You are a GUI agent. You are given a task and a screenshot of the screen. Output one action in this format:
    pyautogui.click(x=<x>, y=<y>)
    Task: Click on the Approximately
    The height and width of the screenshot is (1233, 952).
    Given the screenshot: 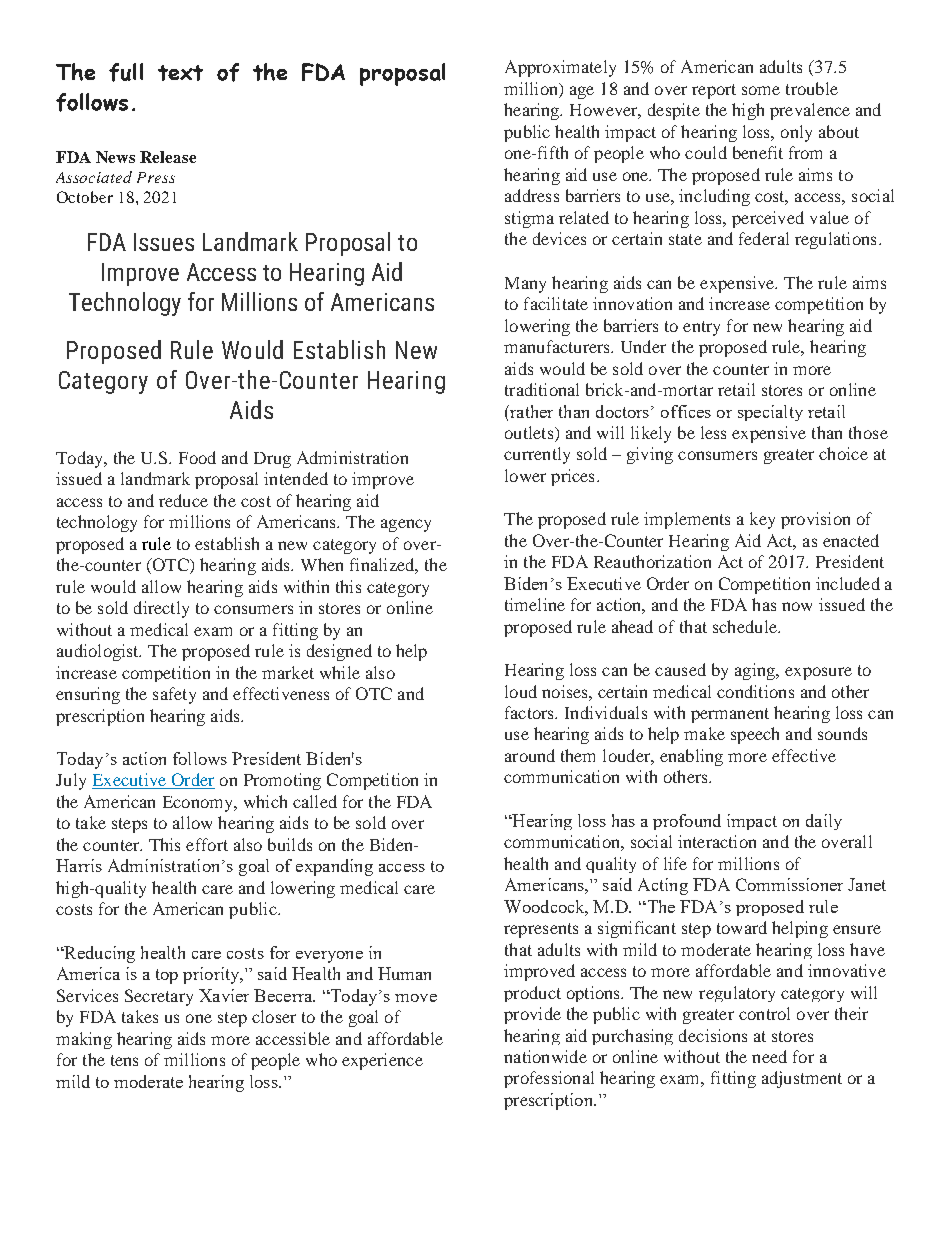 What is the action you would take?
    pyautogui.click(x=560, y=68)
